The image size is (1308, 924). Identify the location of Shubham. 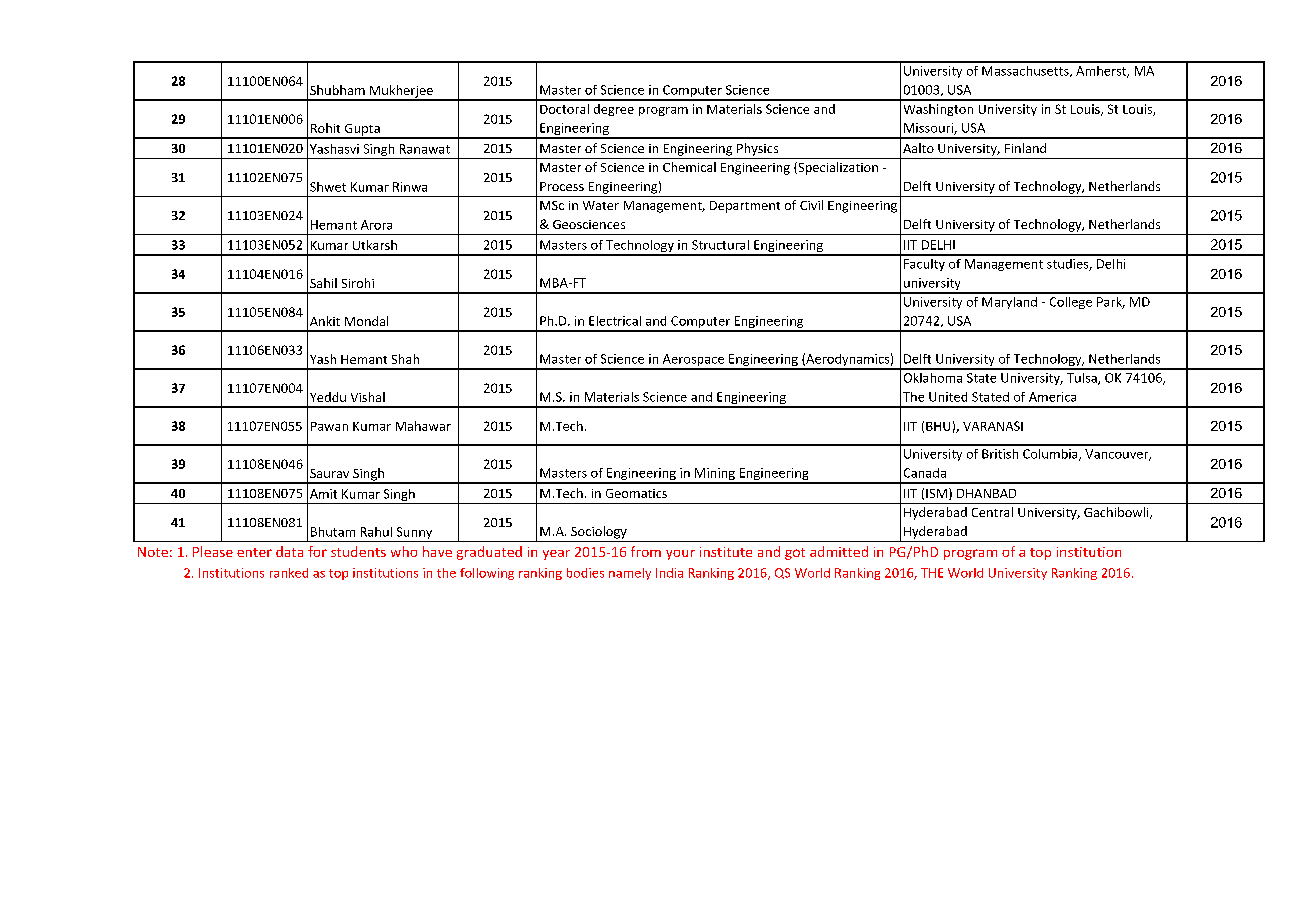
(337, 90).
